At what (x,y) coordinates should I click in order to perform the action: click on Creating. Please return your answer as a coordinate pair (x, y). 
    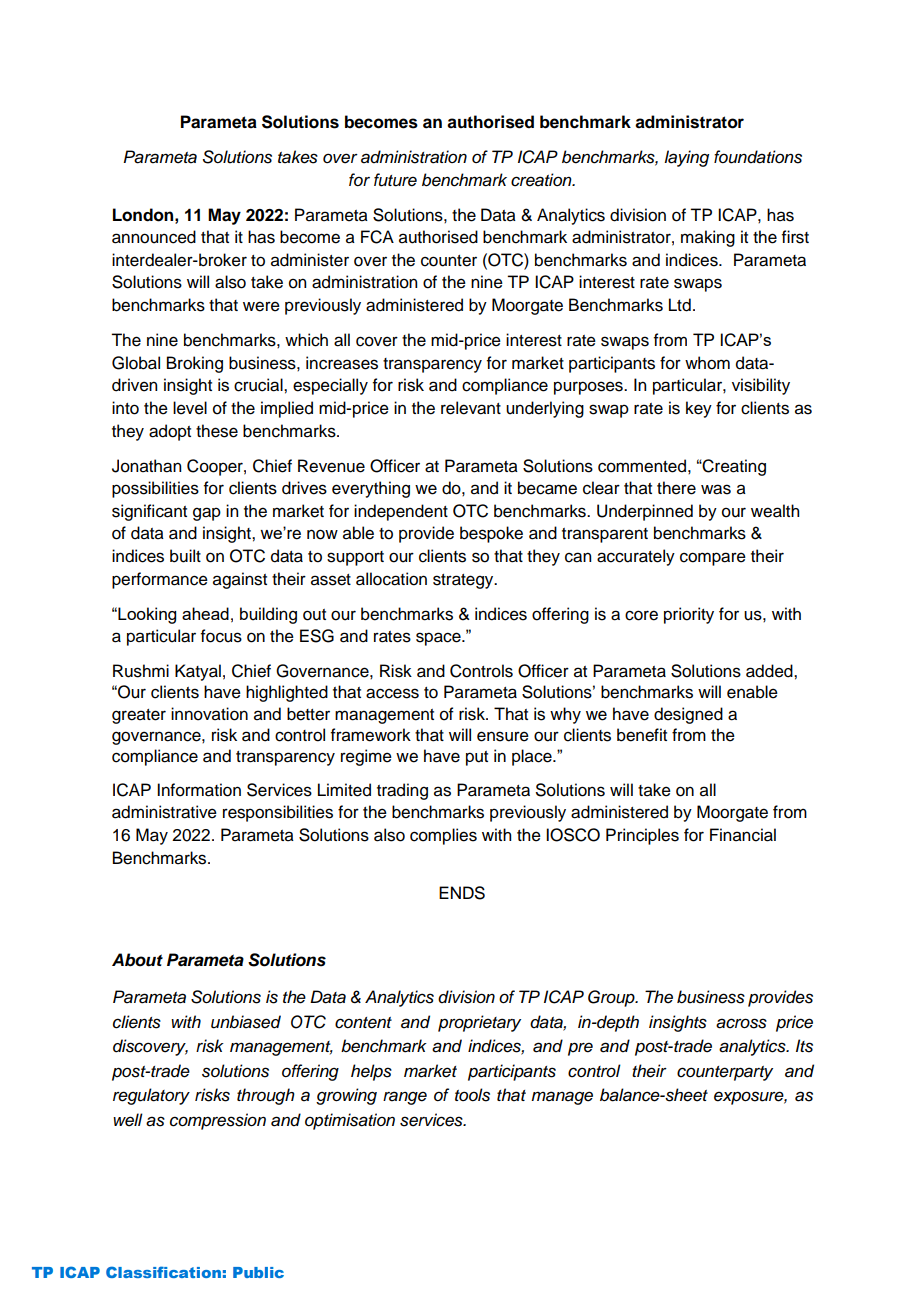
    Looking at the image, I should click on (733, 467).
